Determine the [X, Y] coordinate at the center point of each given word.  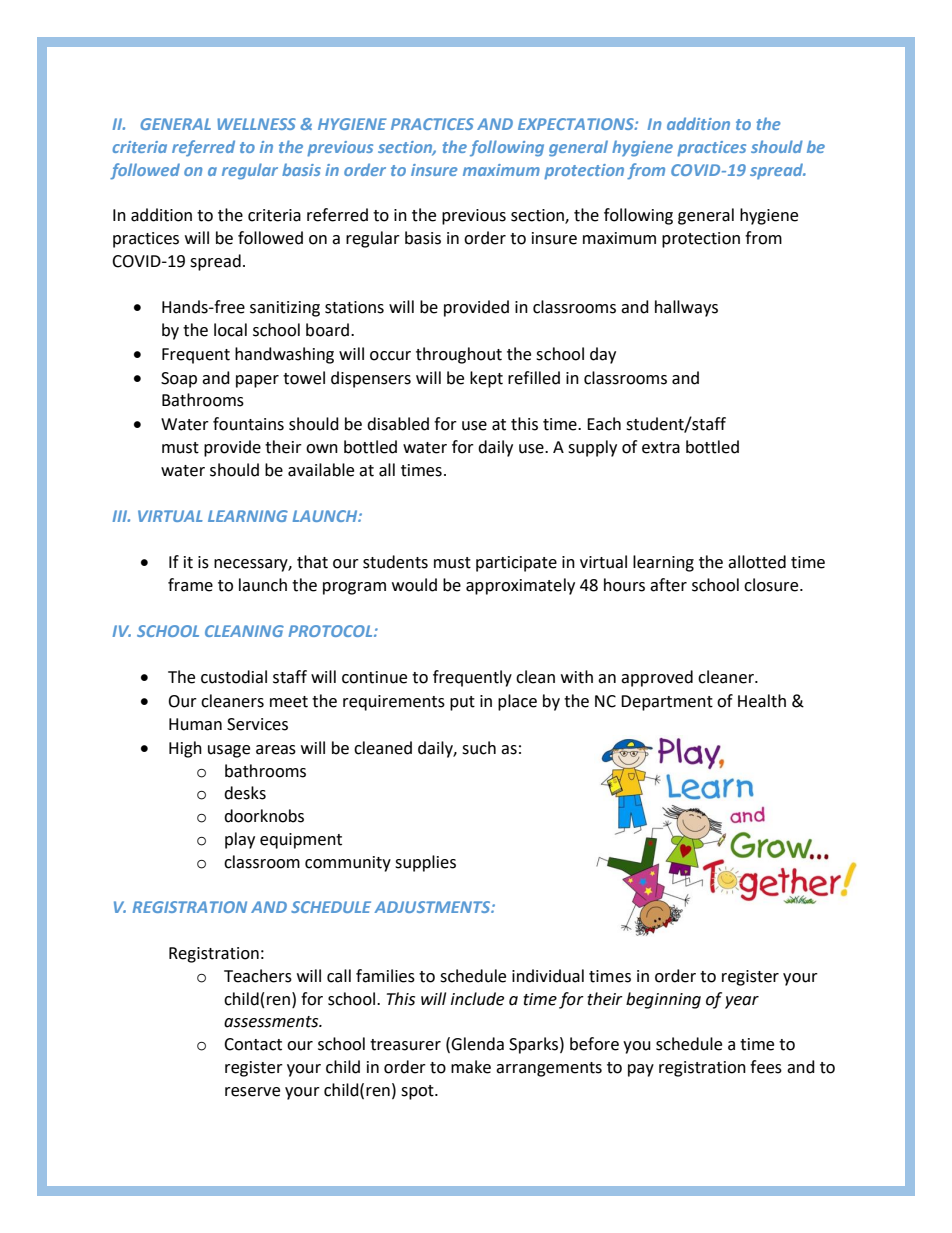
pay [641, 1070]
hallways [686, 308]
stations [354, 307]
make [471, 1067]
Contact [253, 1044]
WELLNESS [256, 124]
